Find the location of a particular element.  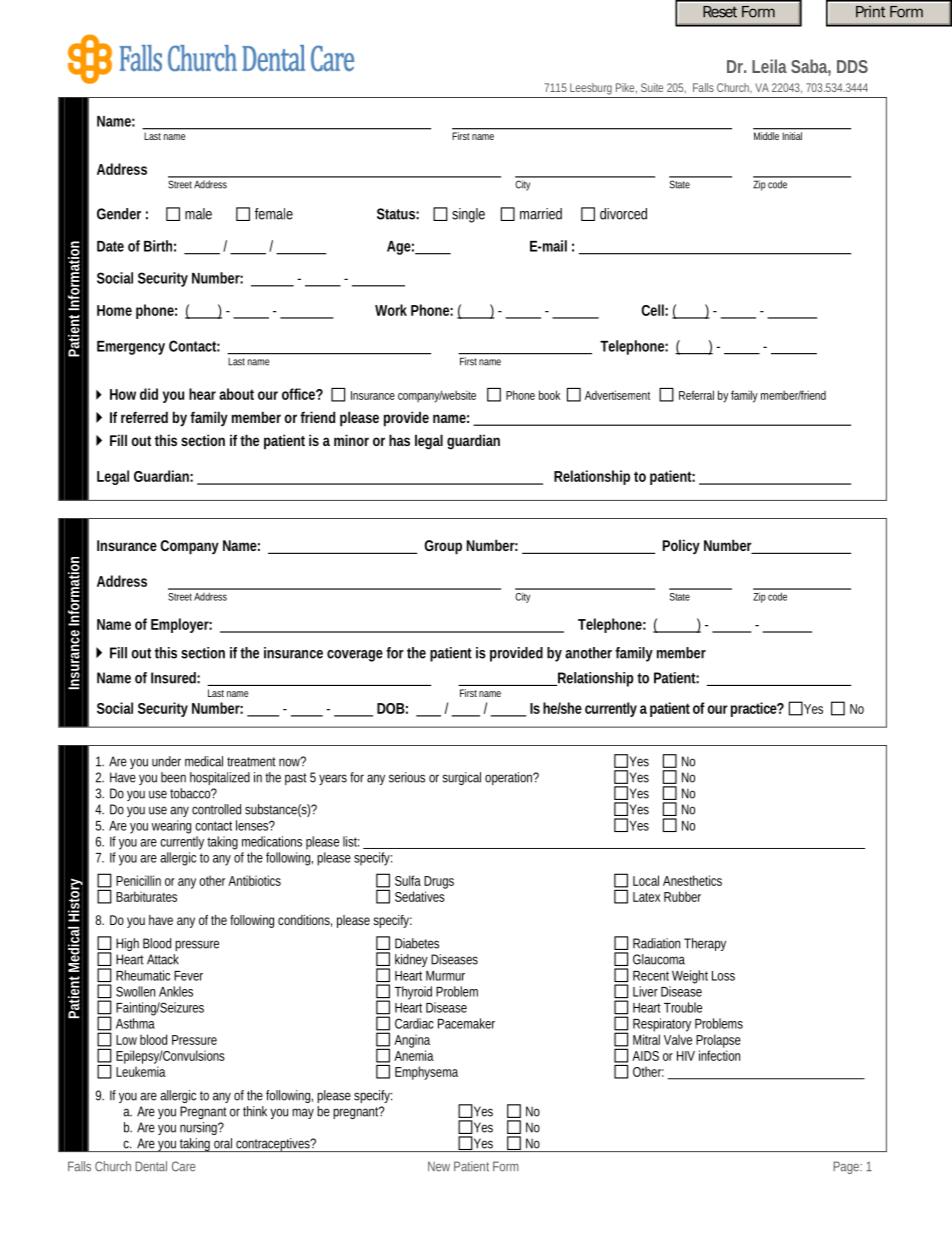

Gender is located at coordinates (119, 214).
